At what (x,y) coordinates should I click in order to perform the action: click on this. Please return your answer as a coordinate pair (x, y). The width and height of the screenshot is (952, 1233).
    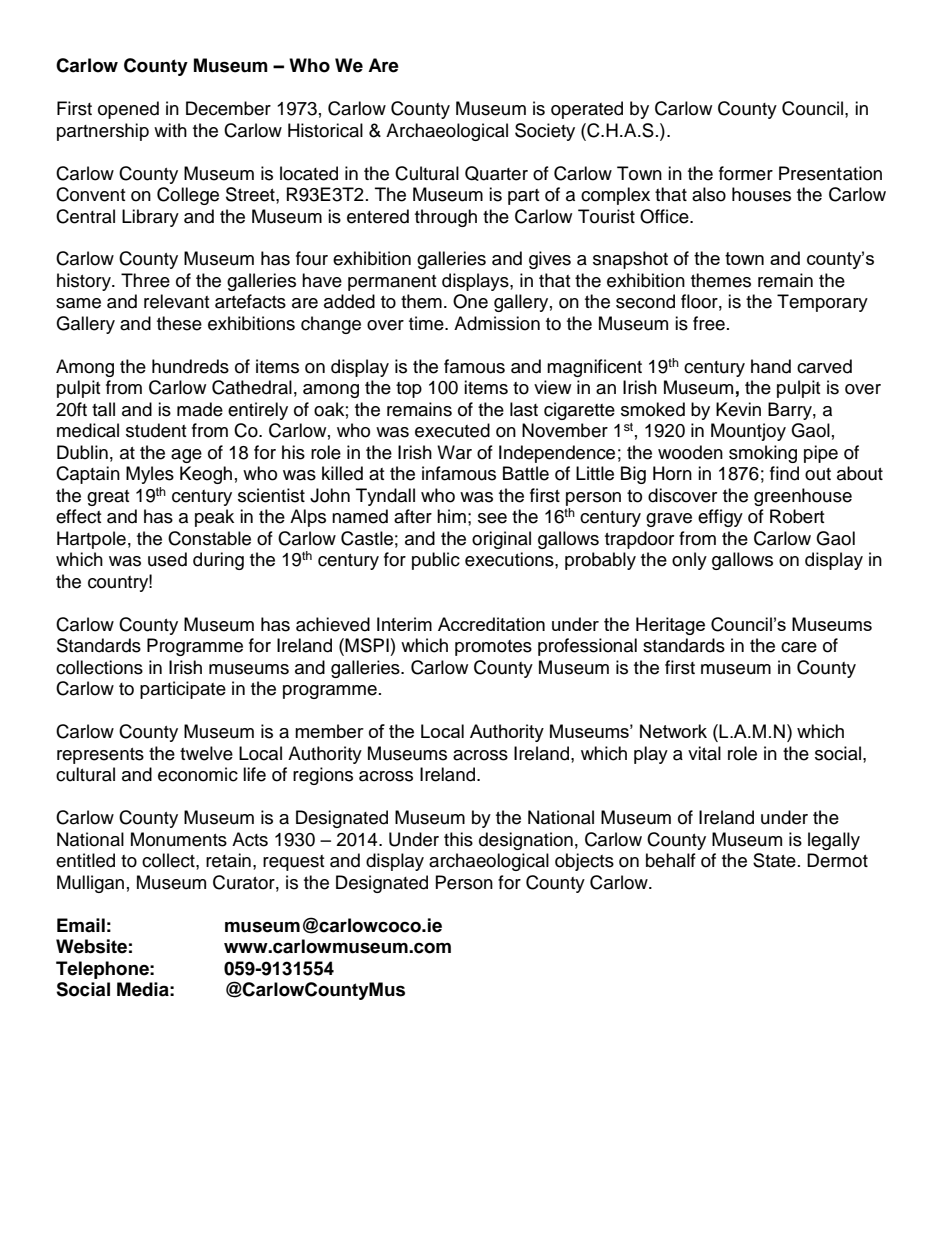
    Looking at the image, I should click on (458, 839).
